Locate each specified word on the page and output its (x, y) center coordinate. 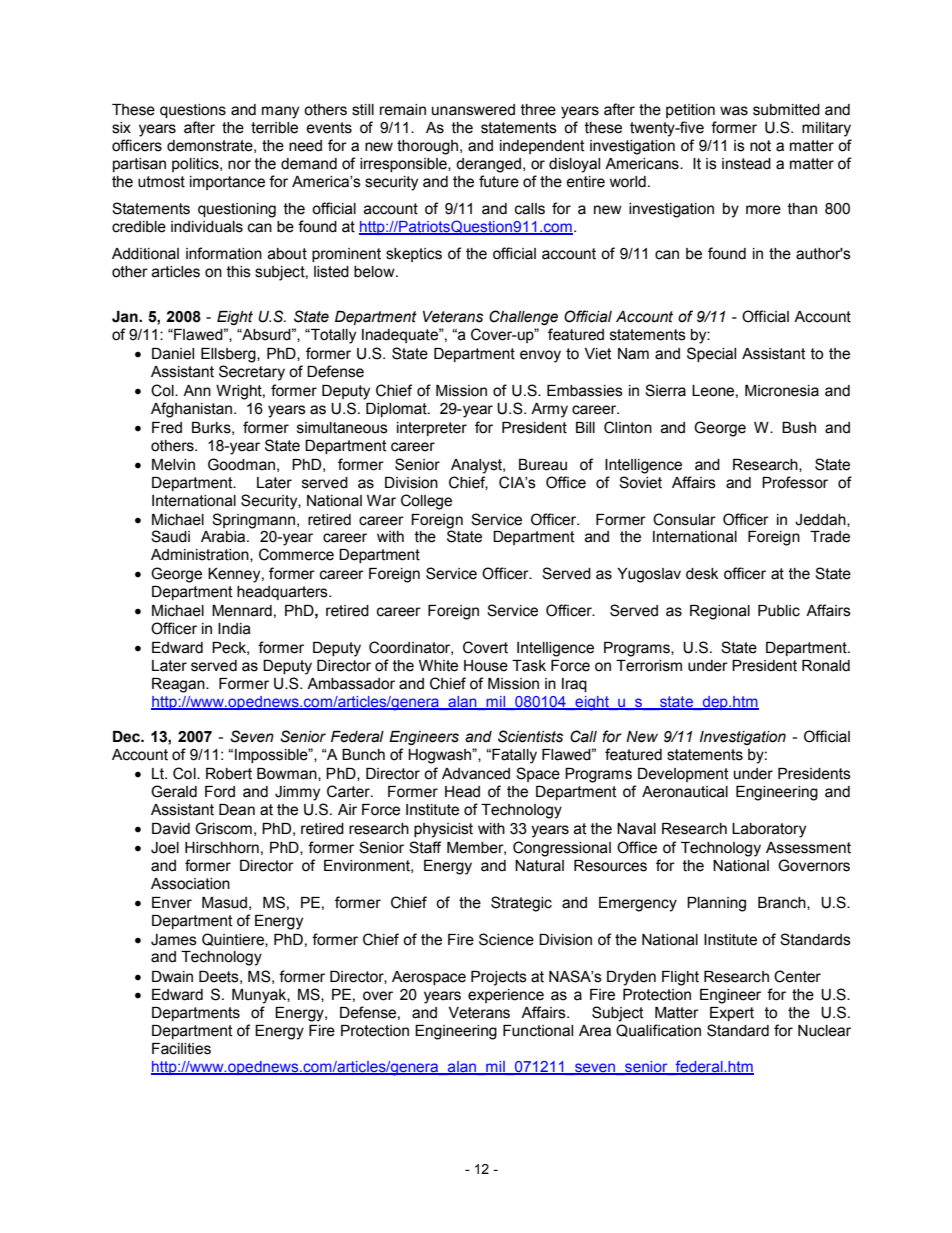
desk (702, 574)
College (426, 502)
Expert (732, 1014)
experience (506, 996)
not (760, 146)
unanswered (473, 110)
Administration (201, 555)
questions (193, 111)
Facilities (181, 1049)
